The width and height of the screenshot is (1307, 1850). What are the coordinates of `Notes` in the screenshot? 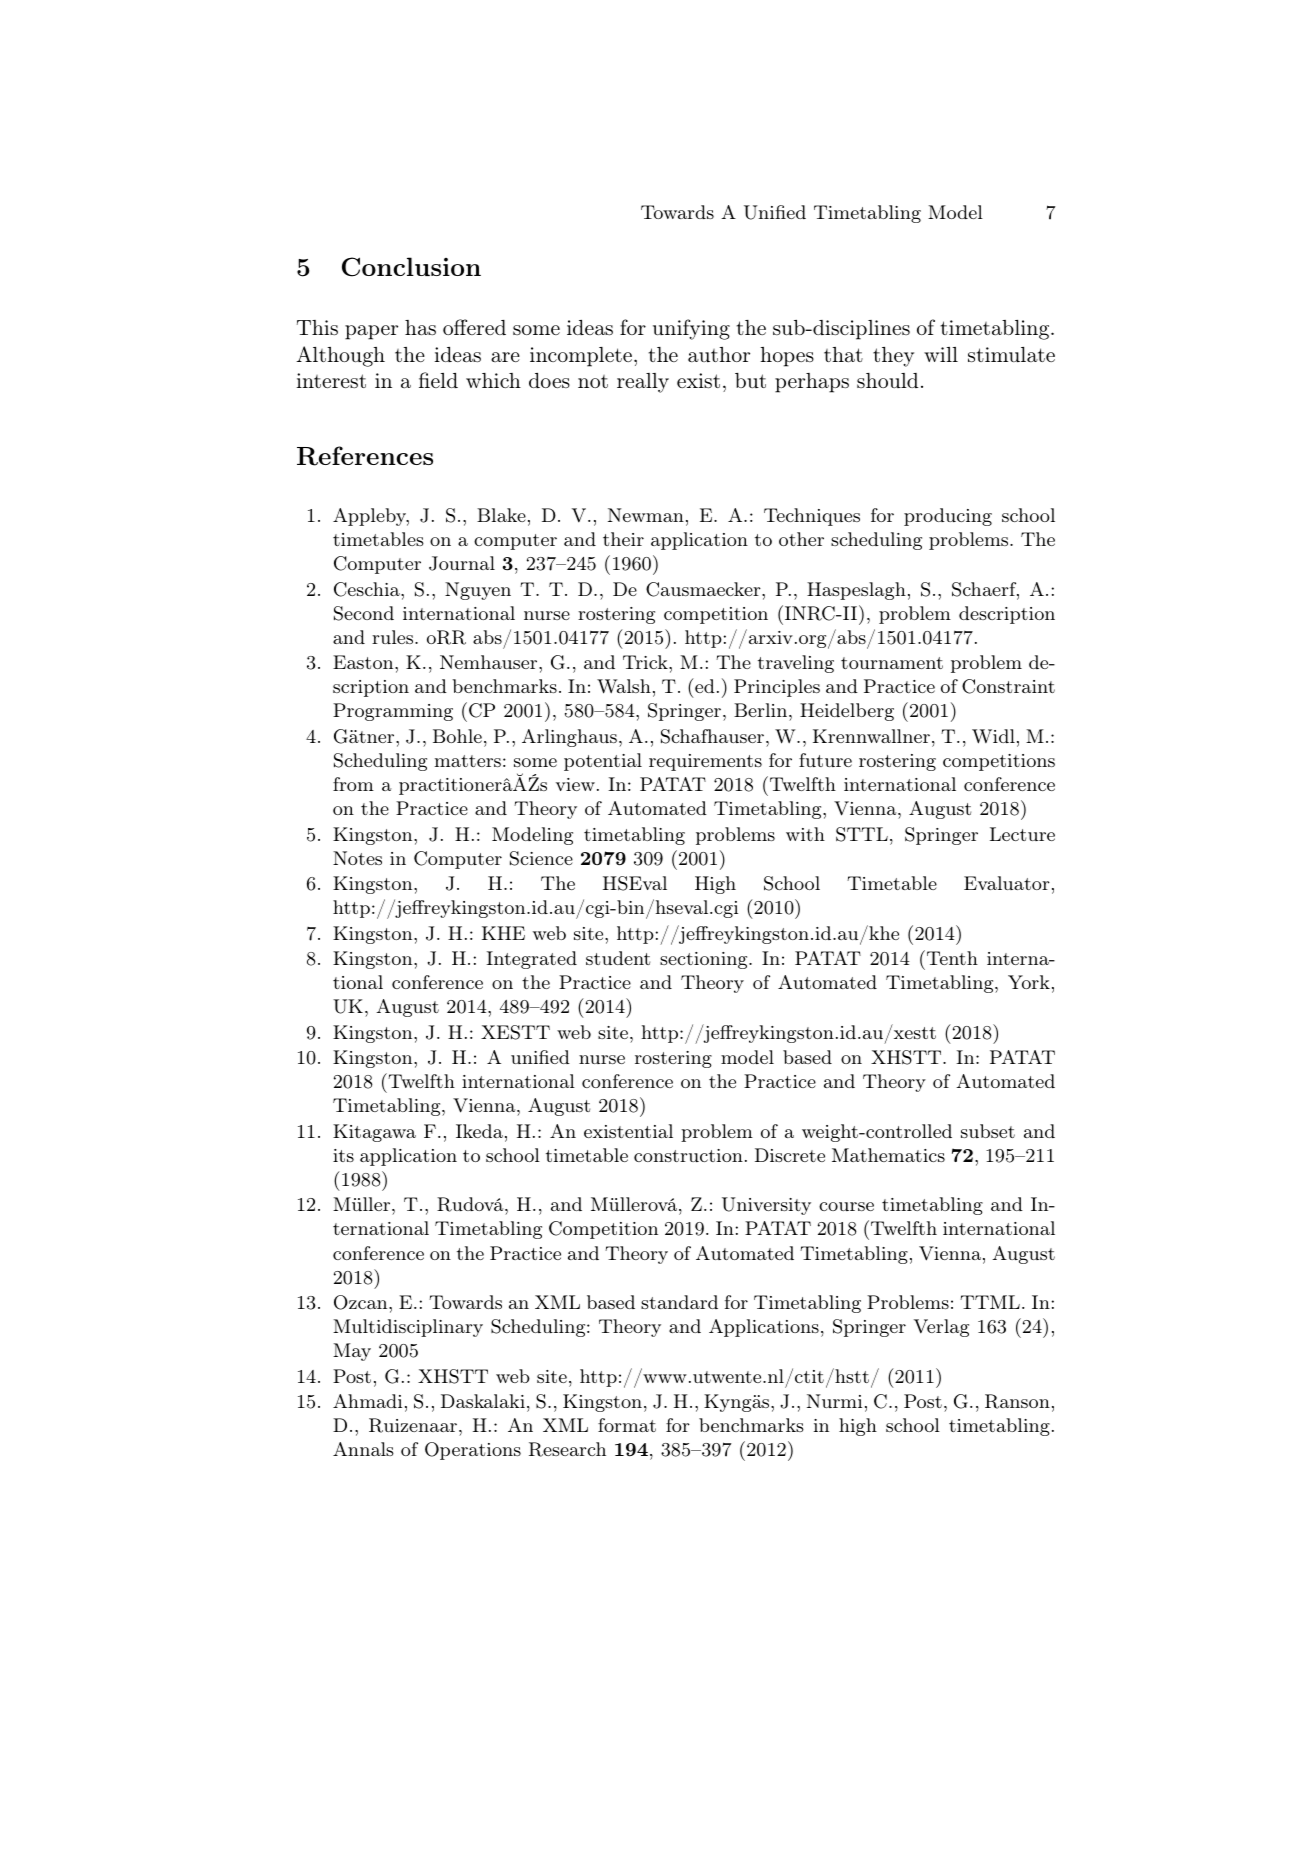 It's located at (357, 858).
